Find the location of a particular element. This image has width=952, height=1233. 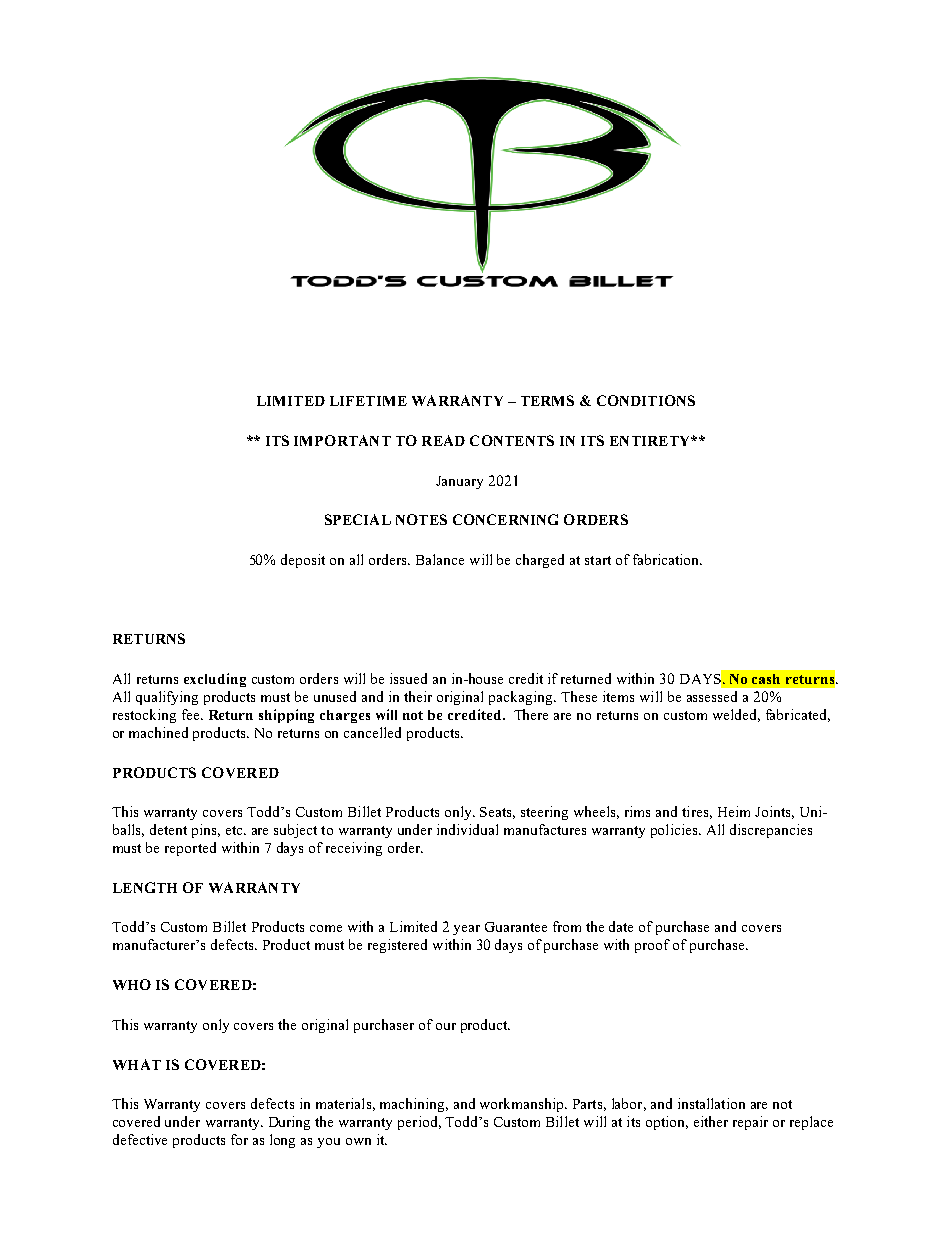

discrepancies is located at coordinates (771, 831).
